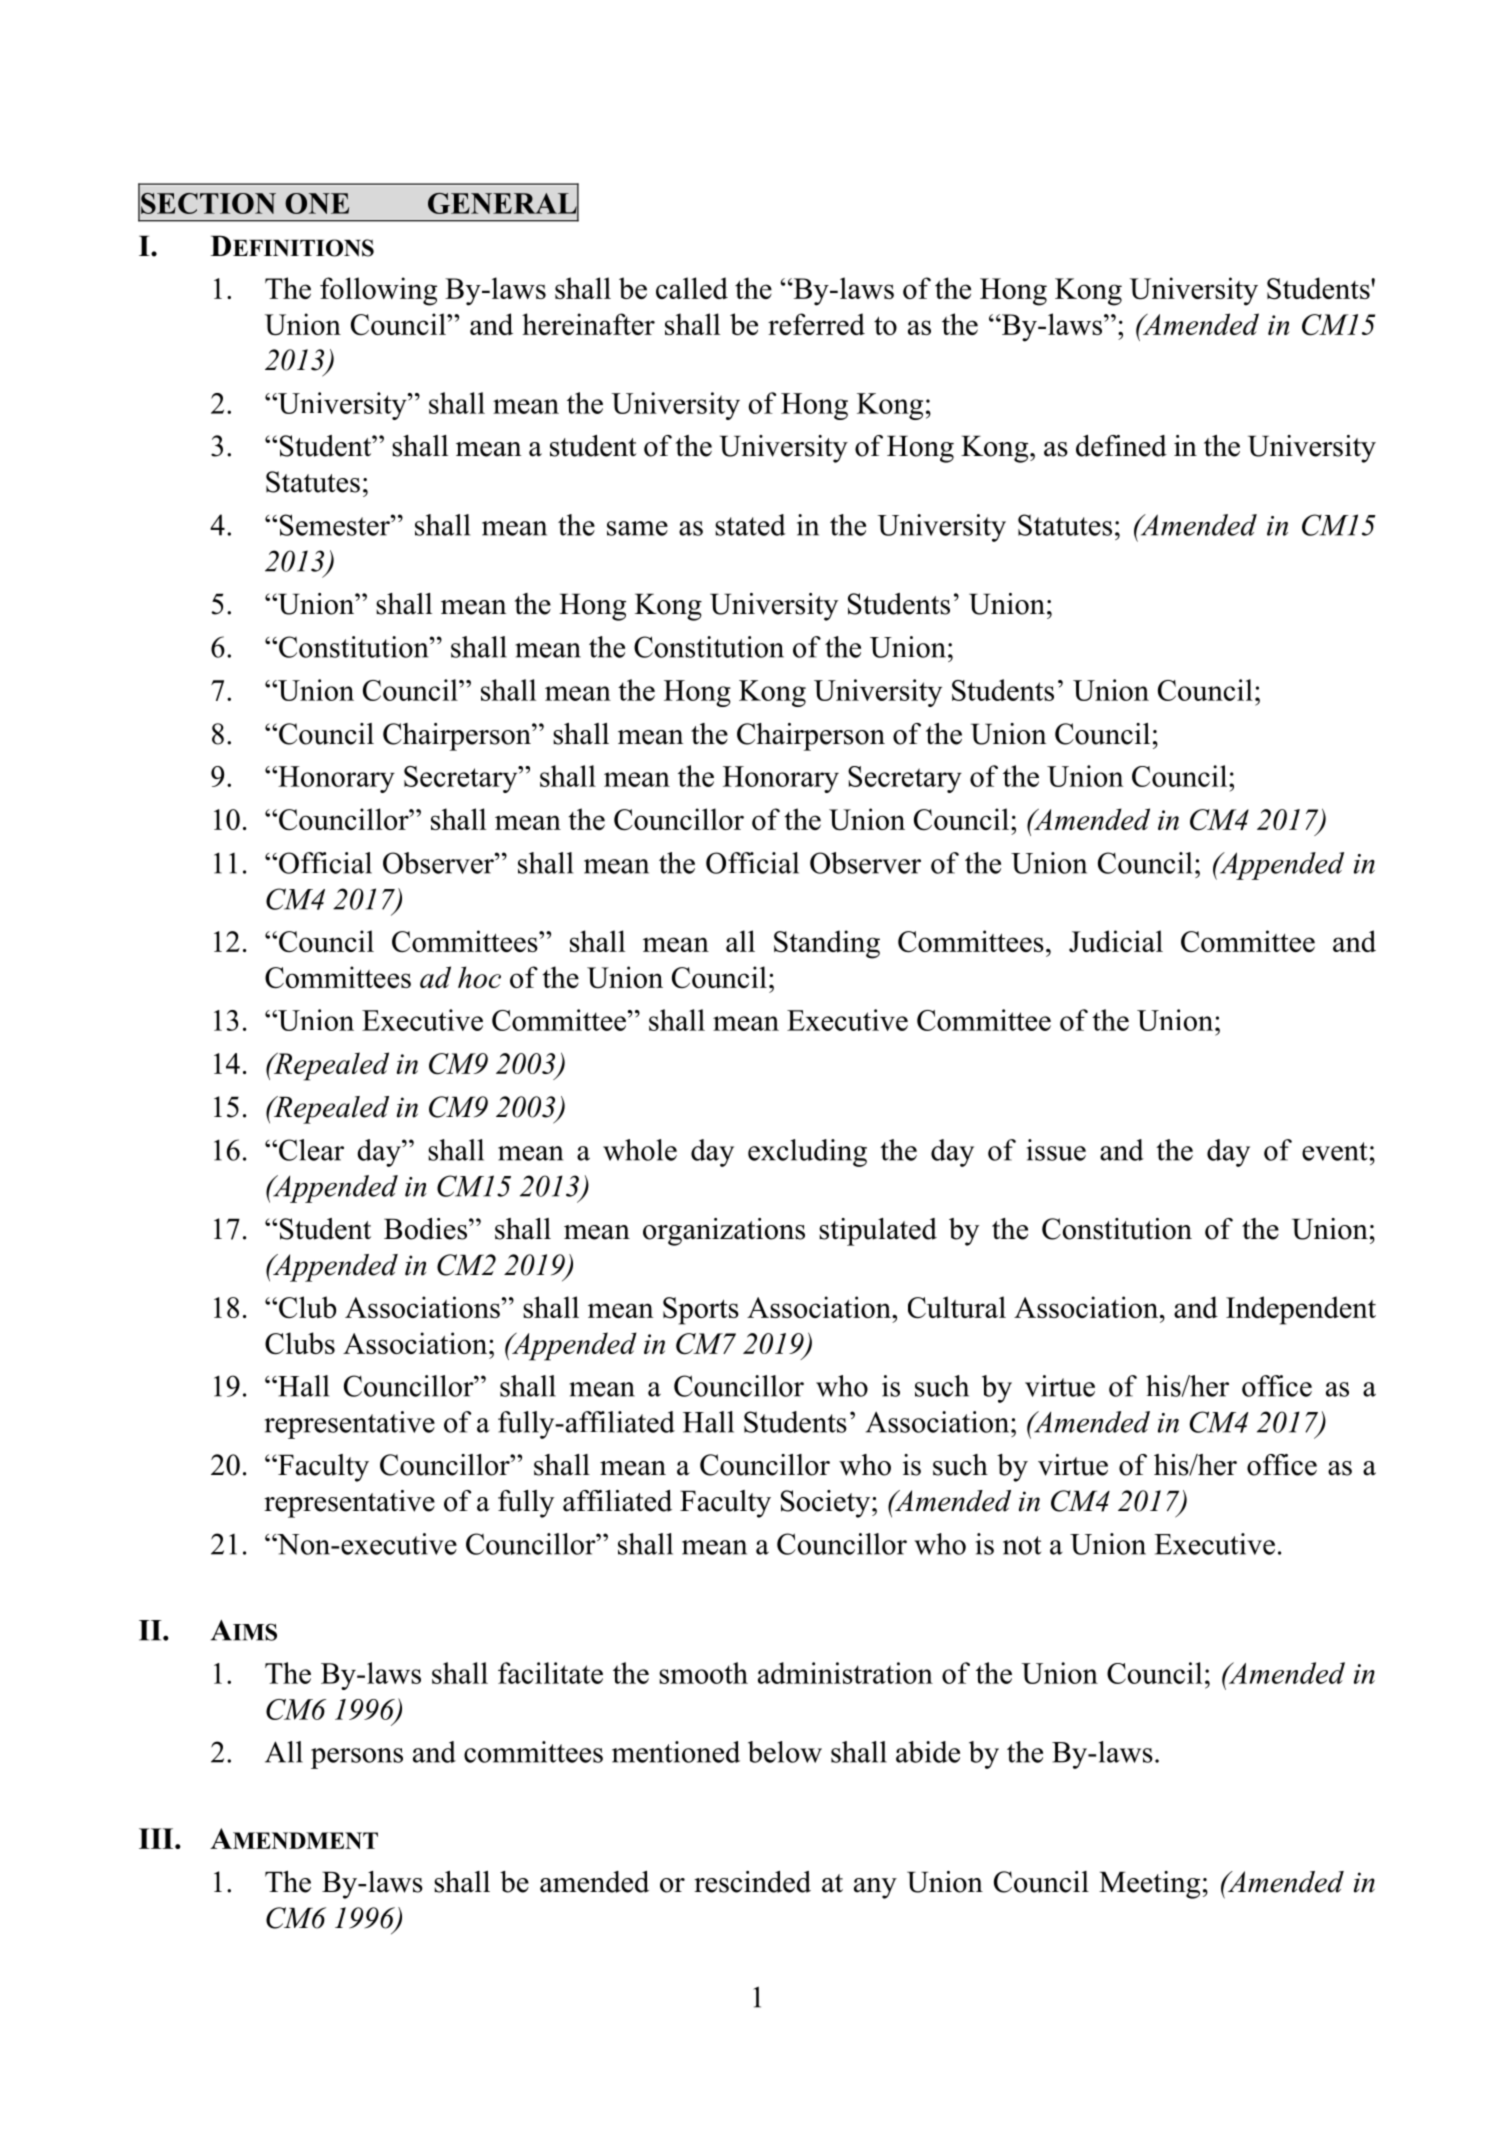  I want to click on rescinded, so click(752, 1882).
